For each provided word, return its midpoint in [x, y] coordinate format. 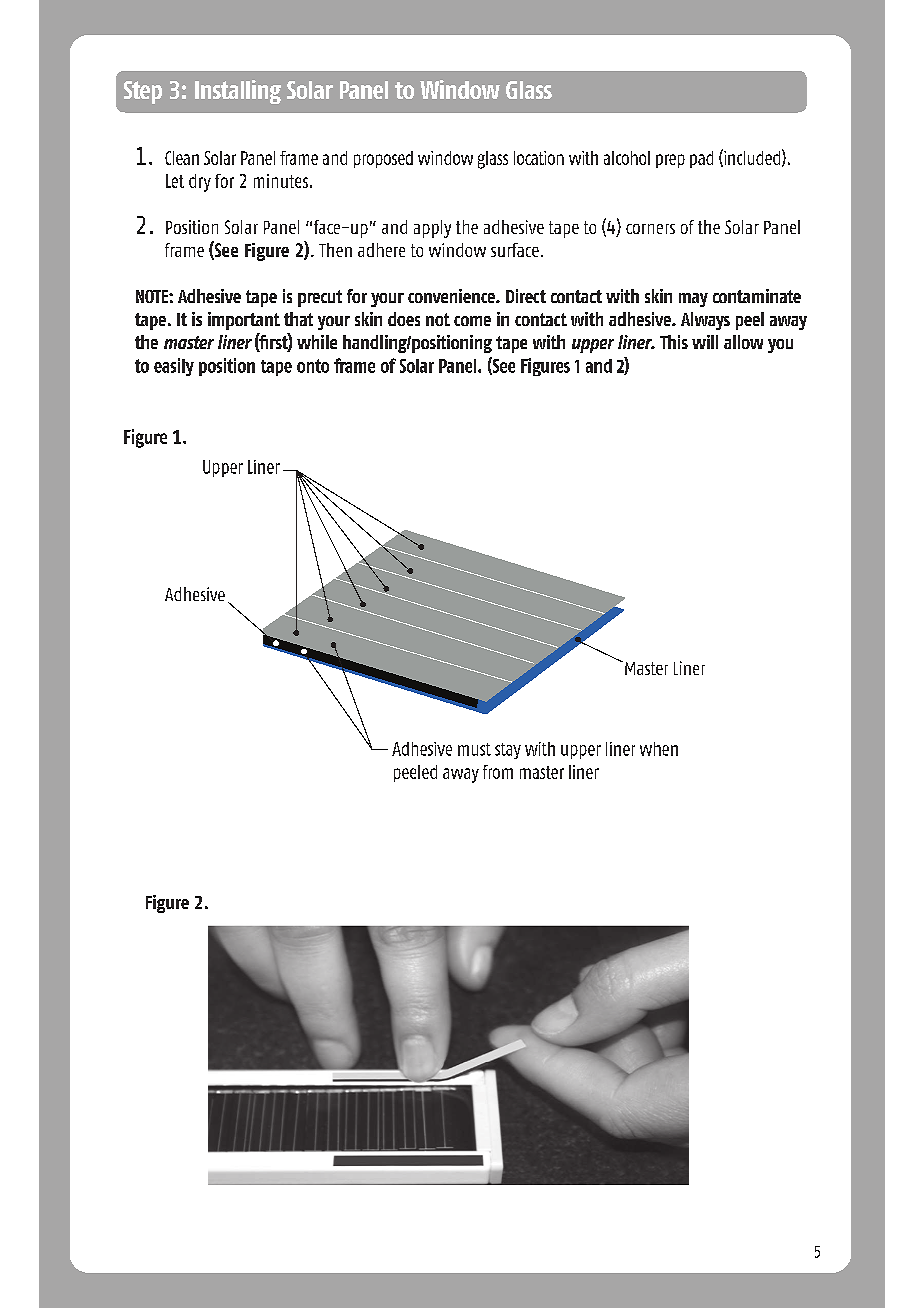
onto [313, 366]
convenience [452, 296]
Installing [238, 92]
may [693, 300]
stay [508, 751]
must [474, 749]
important [244, 321]
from [498, 772]
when [659, 749]
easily [174, 367]
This [674, 342]
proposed [383, 159]
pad [701, 159]
